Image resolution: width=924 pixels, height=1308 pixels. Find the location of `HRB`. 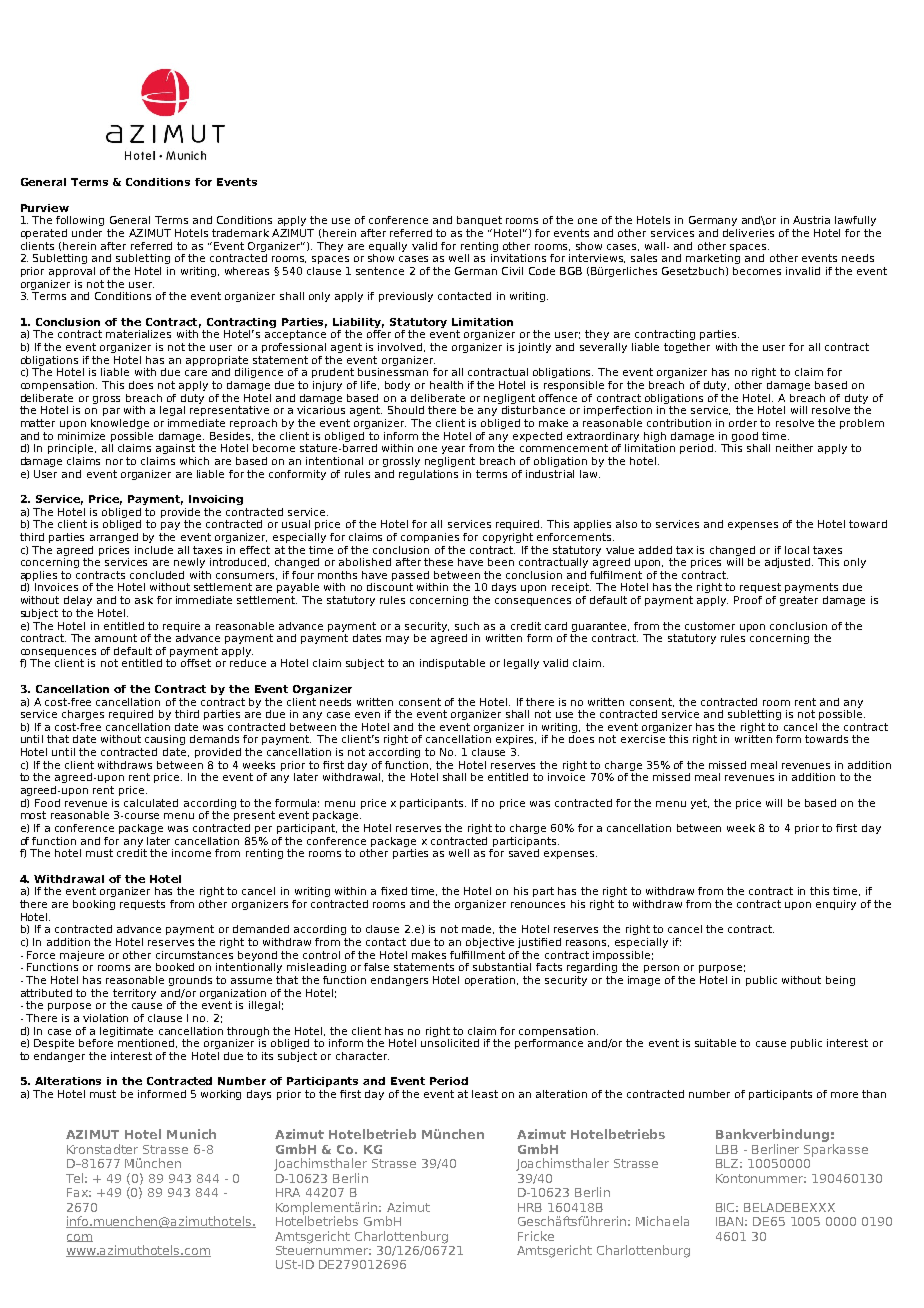

HRB is located at coordinates (530, 1207).
